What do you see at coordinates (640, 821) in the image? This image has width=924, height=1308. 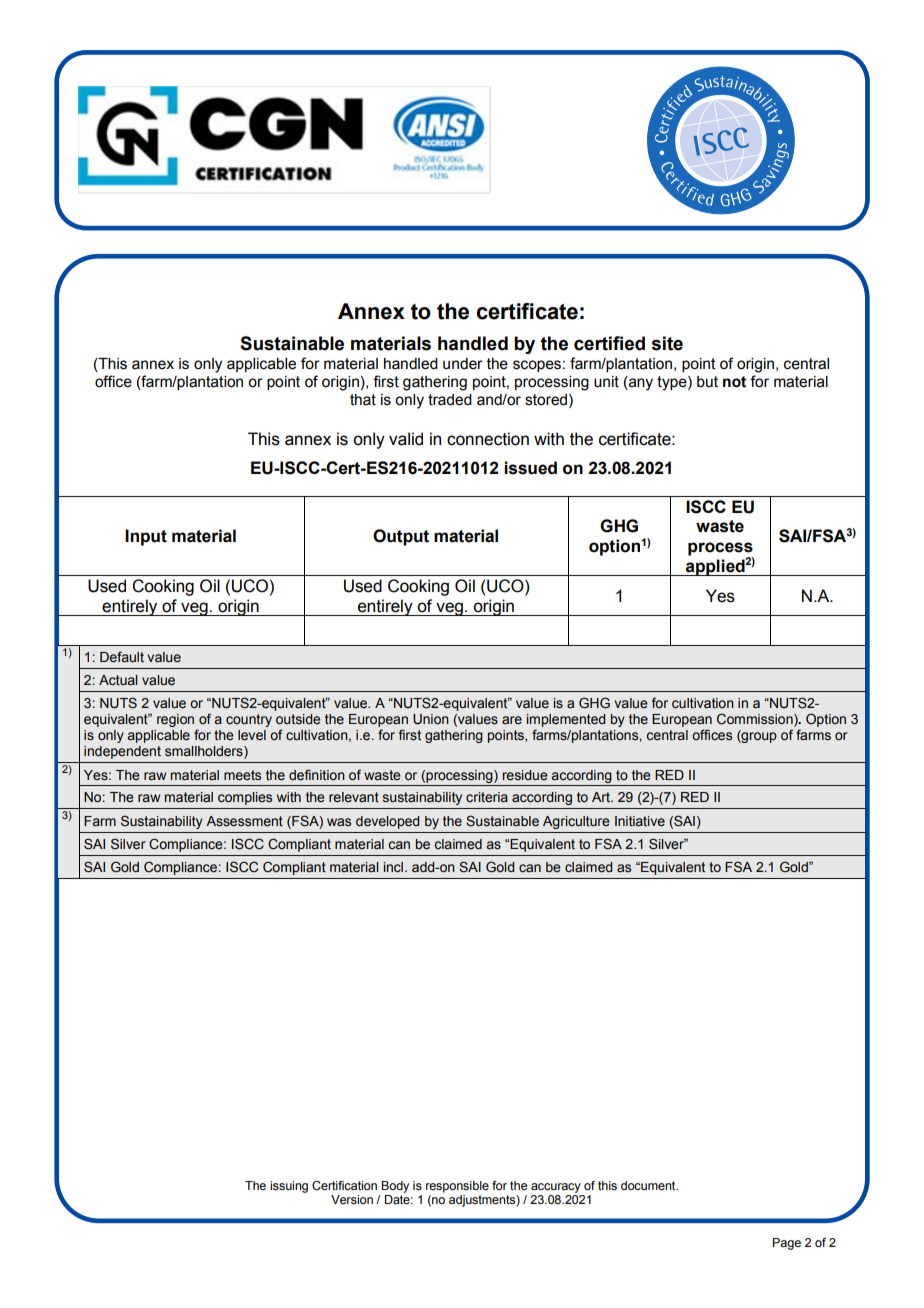 I see `Initiative` at bounding box center [640, 821].
